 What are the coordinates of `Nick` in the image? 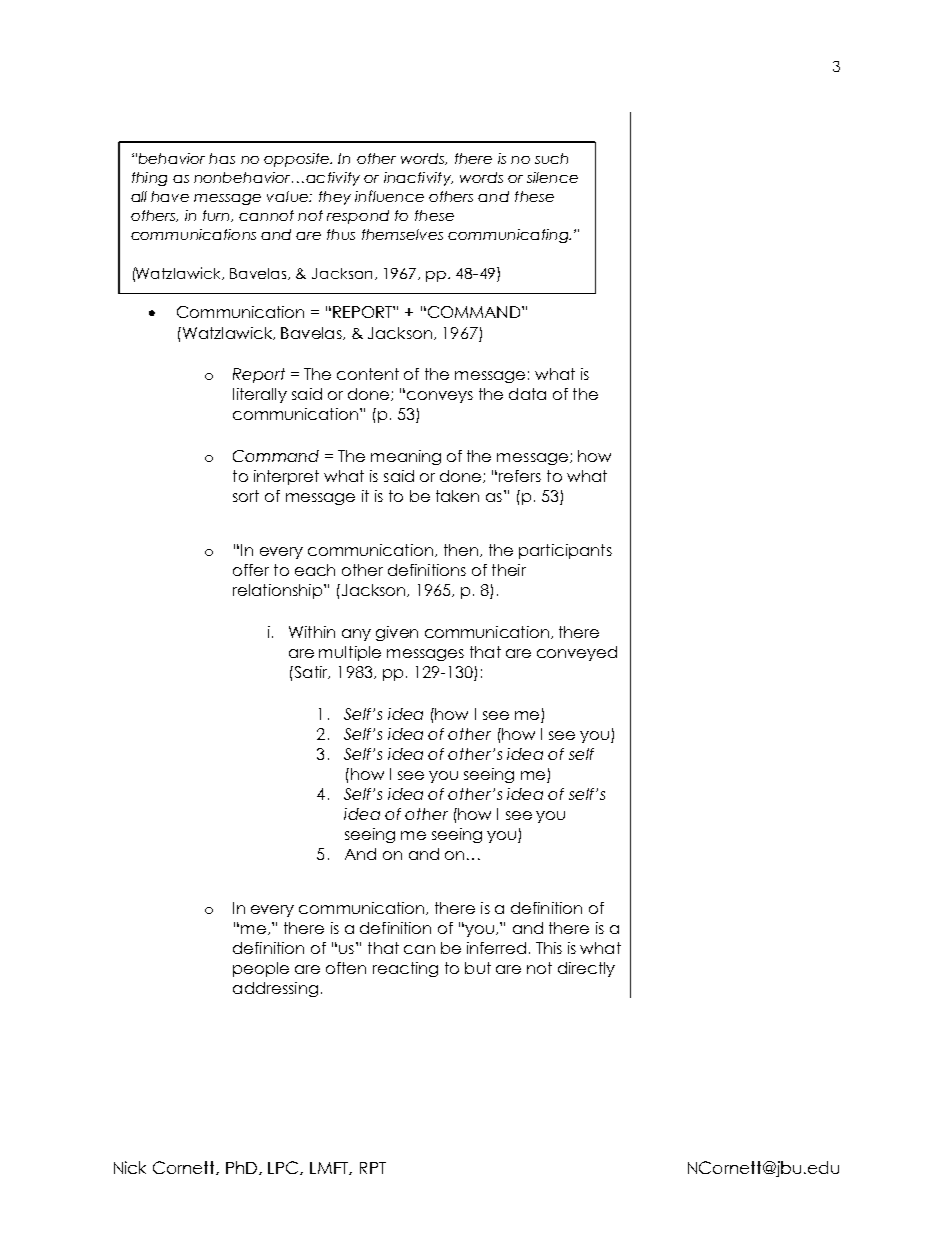 It's located at (130, 1167).
